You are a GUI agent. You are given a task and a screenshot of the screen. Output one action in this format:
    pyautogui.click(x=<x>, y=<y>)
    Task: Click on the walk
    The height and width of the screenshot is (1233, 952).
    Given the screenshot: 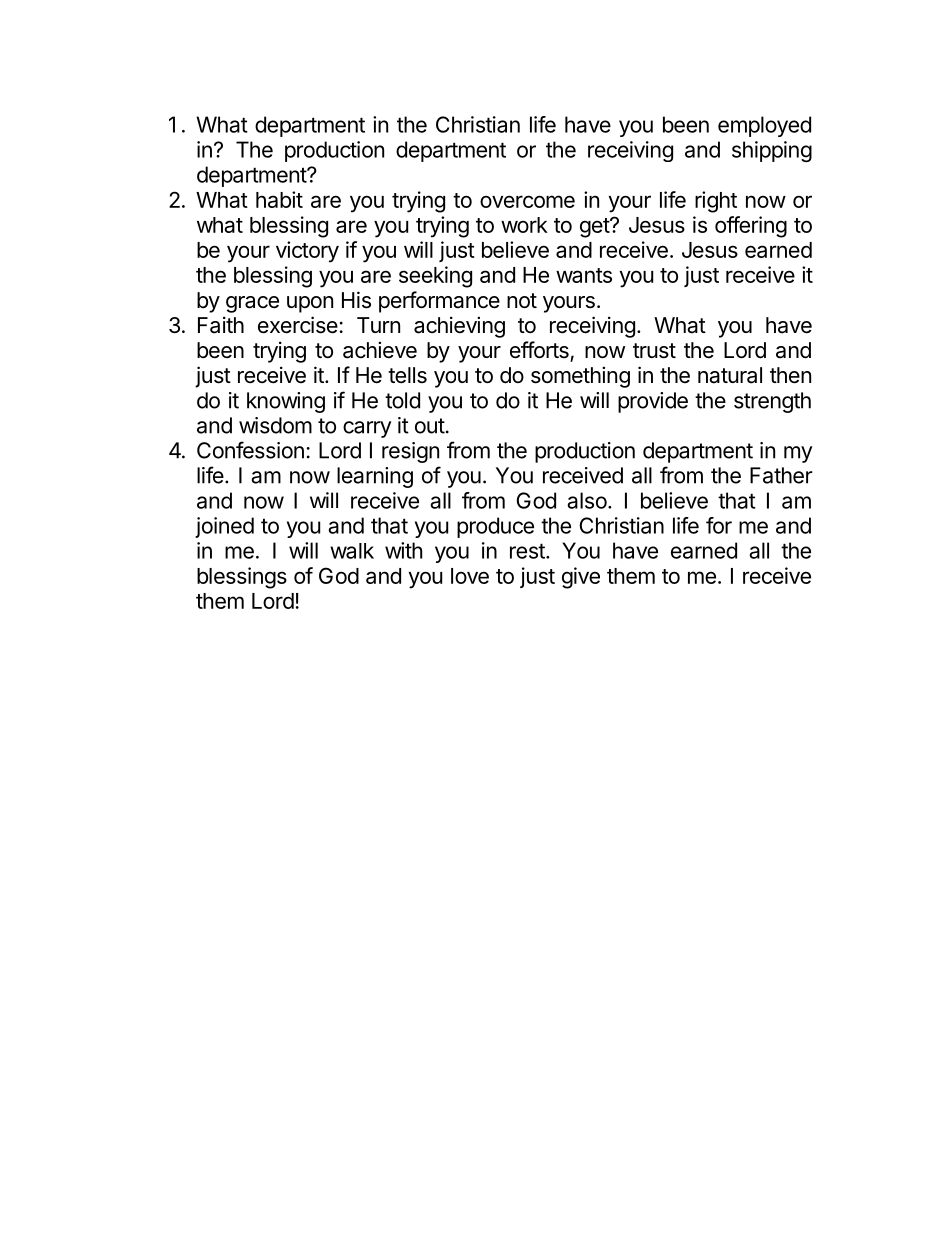 What is the action you would take?
    pyautogui.click(x=352, y=551)
